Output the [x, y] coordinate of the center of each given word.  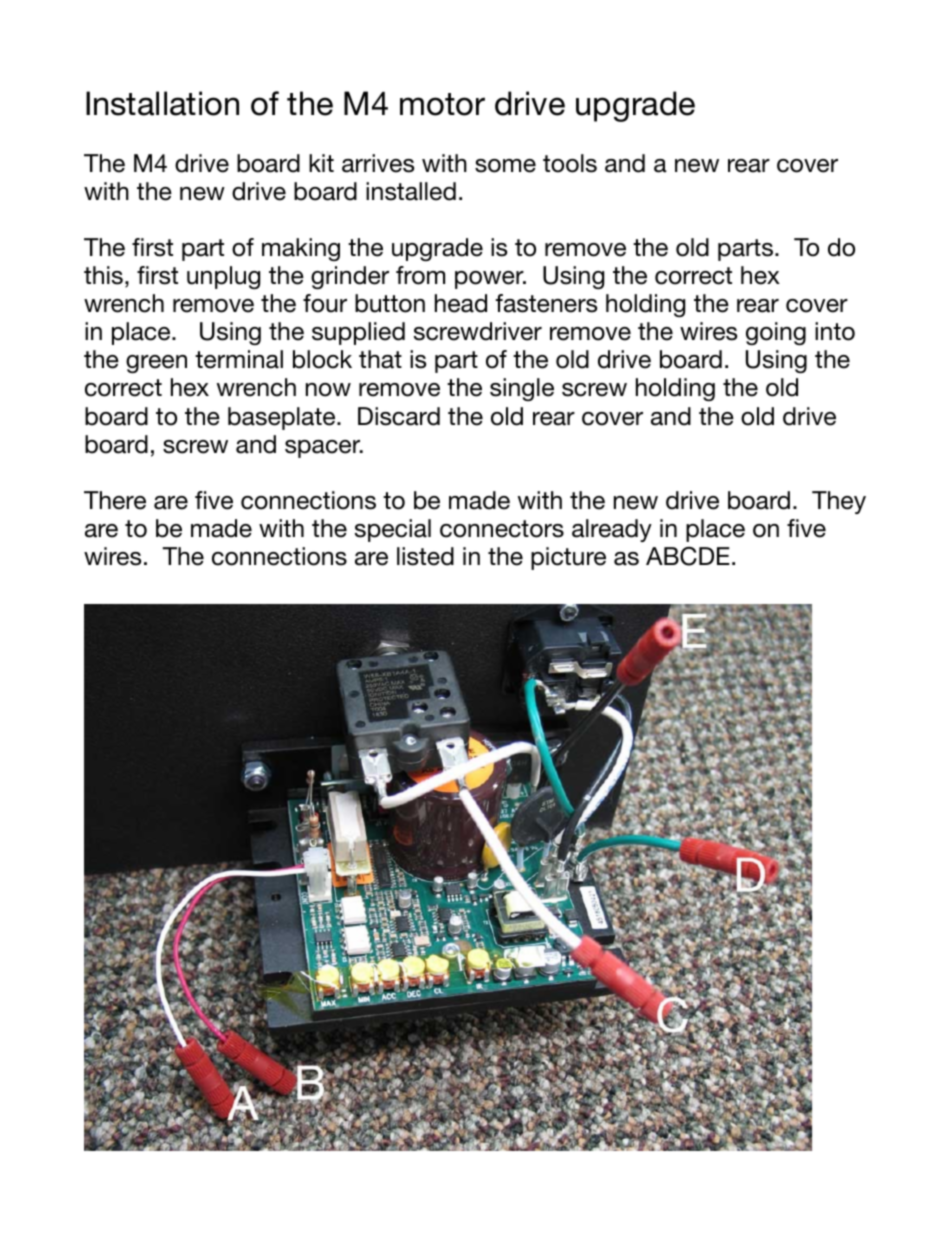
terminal [239, 359]
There [115, 500]
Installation [162, 103]
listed [425, 556]
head [461, 303]
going [776, 333]
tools [570, 163]
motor [442, 104]
